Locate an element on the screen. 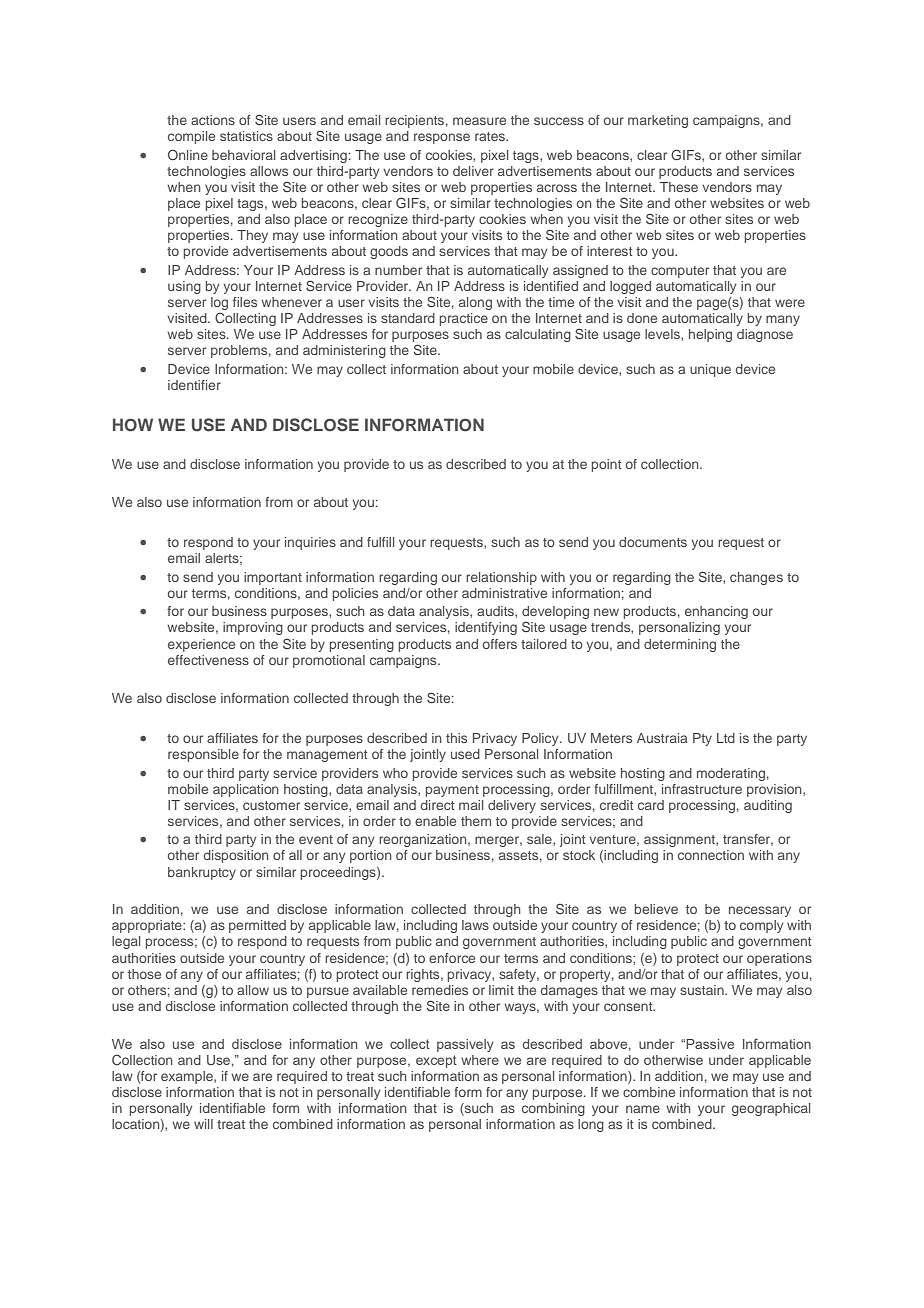 Image resolution: width=924 pixels, height=1308 pixels. These is located at coordinates (679, 187).
